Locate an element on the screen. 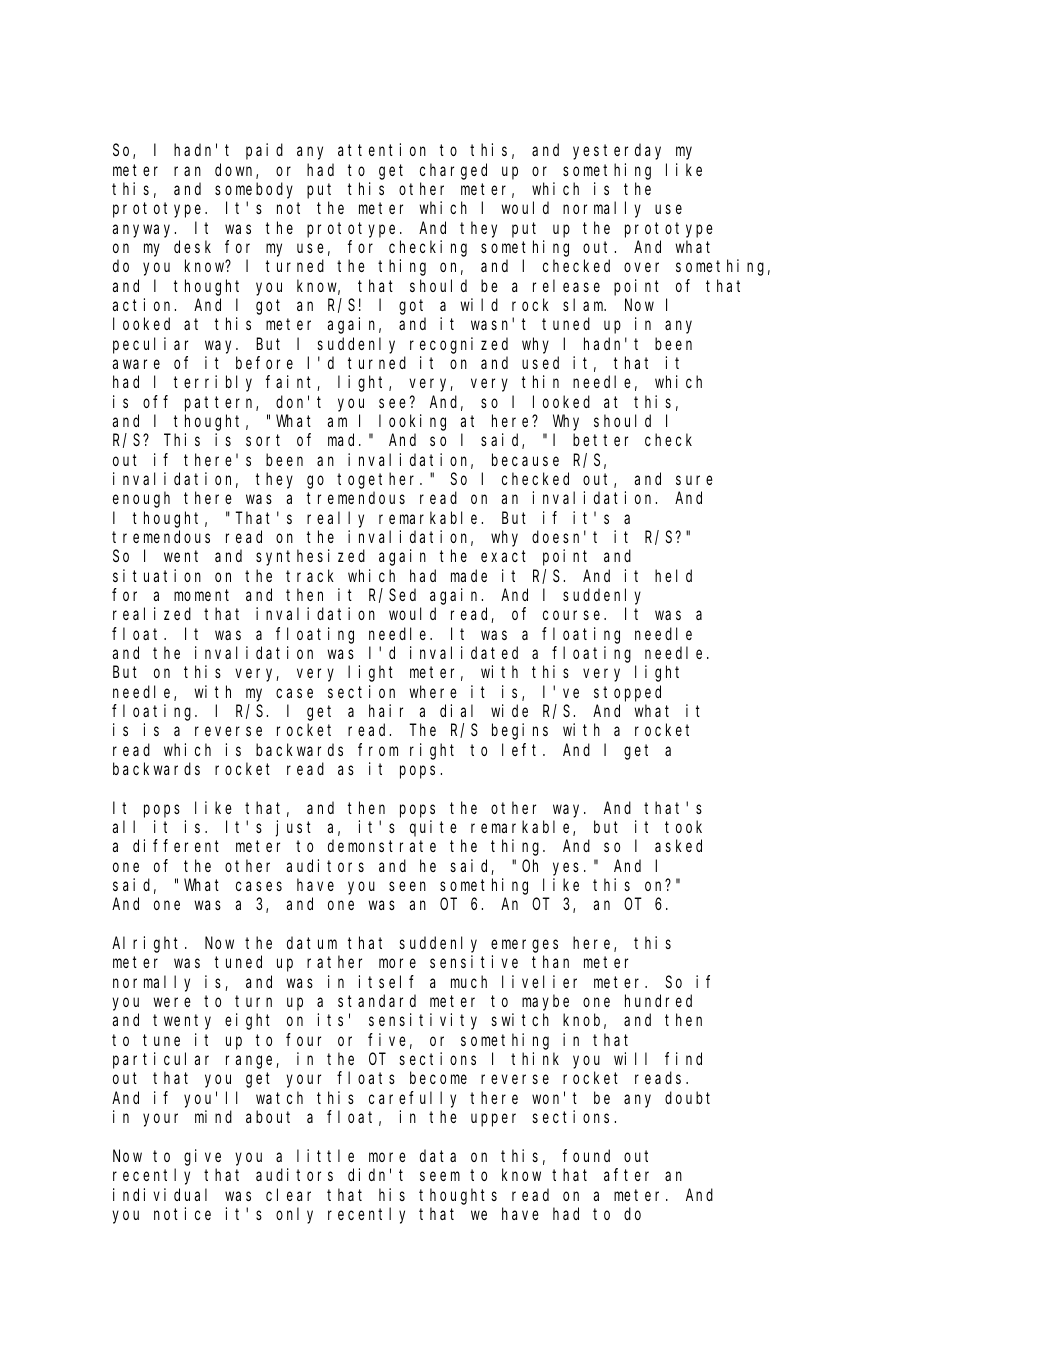  release is located at coordinates (566, 285).
